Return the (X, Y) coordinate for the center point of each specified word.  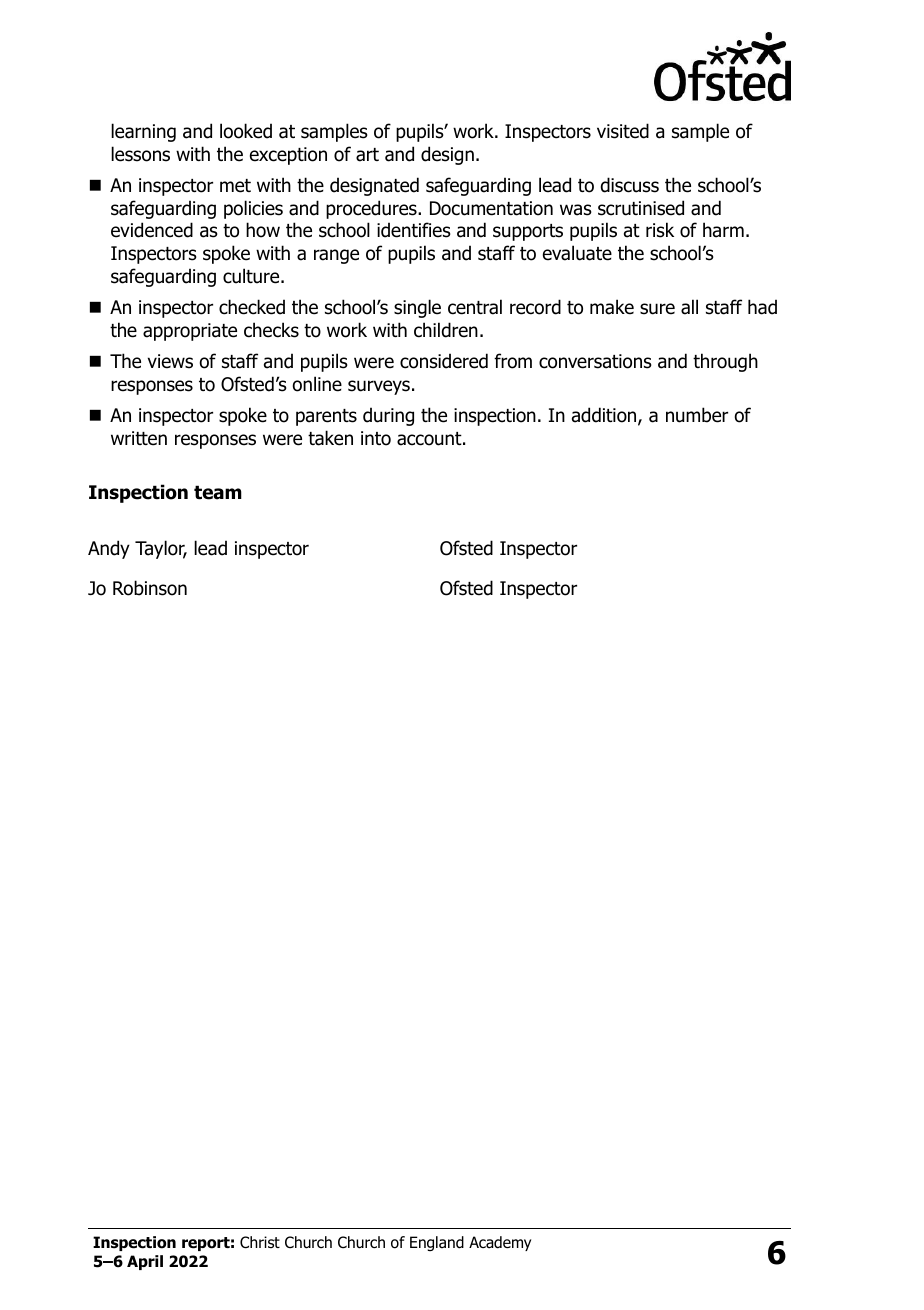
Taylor (161, 549)
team (218, 492)
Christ (260, 1242)
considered (444, 361)
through (725, 362)
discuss (630, 185)
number (697, 415)
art (367, 155)
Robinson (150, 588)
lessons (140, 154)
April (145, 1262)
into (376, 438)
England (437, 1243)
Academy (500, 1243)
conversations (595, 361)
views (170, 361)
